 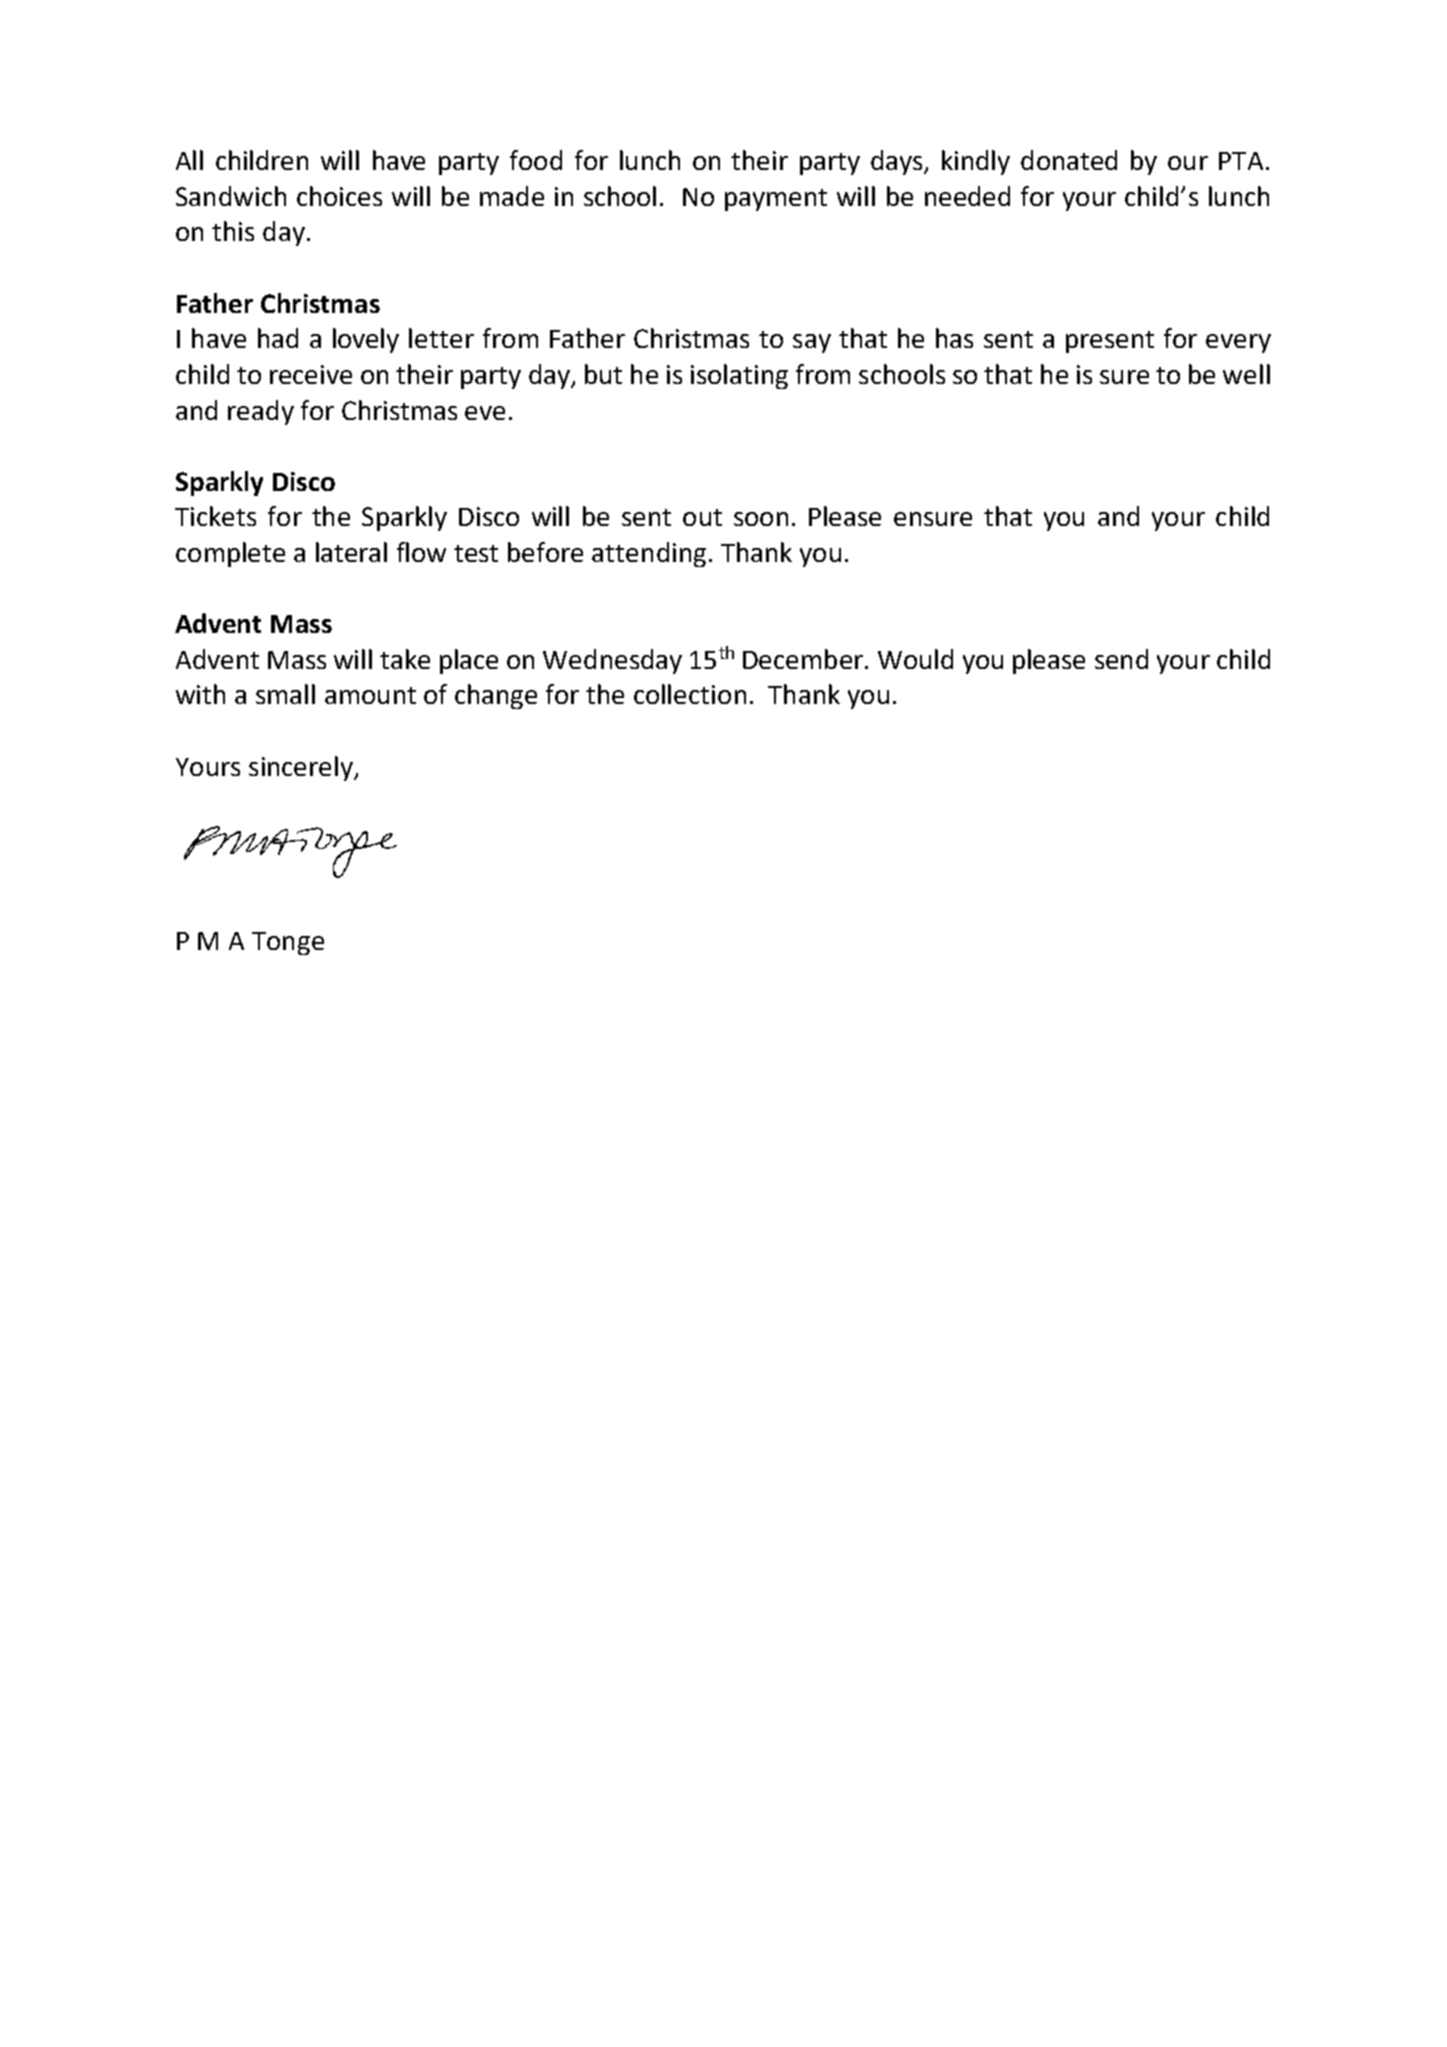 What do you see at coordinates (690, 694) in the image?
I see `collection` at bounding box center [690, 694].
